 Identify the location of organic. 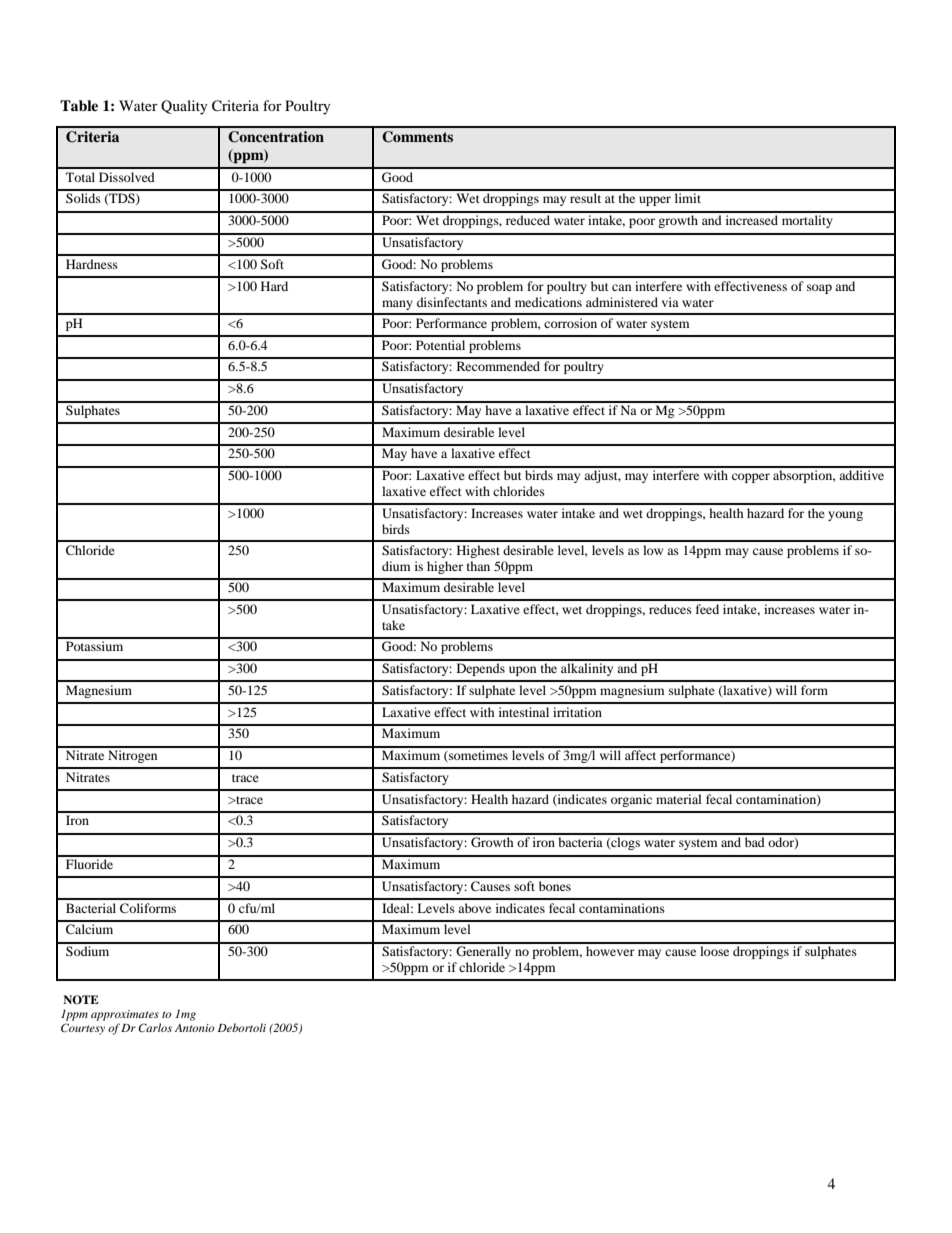
(631, 800).
